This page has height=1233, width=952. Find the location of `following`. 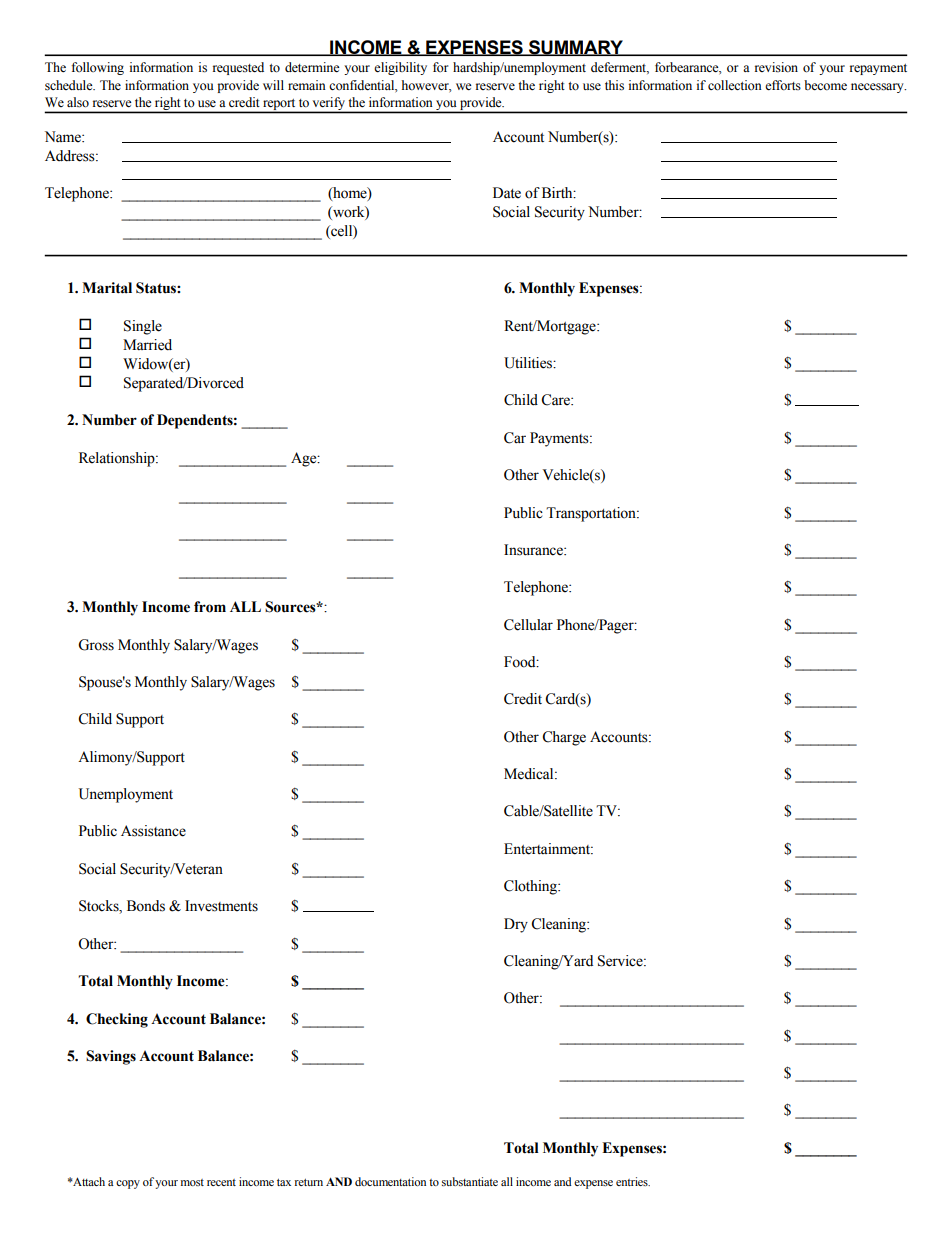

following is located at coordinates (98, 68).
